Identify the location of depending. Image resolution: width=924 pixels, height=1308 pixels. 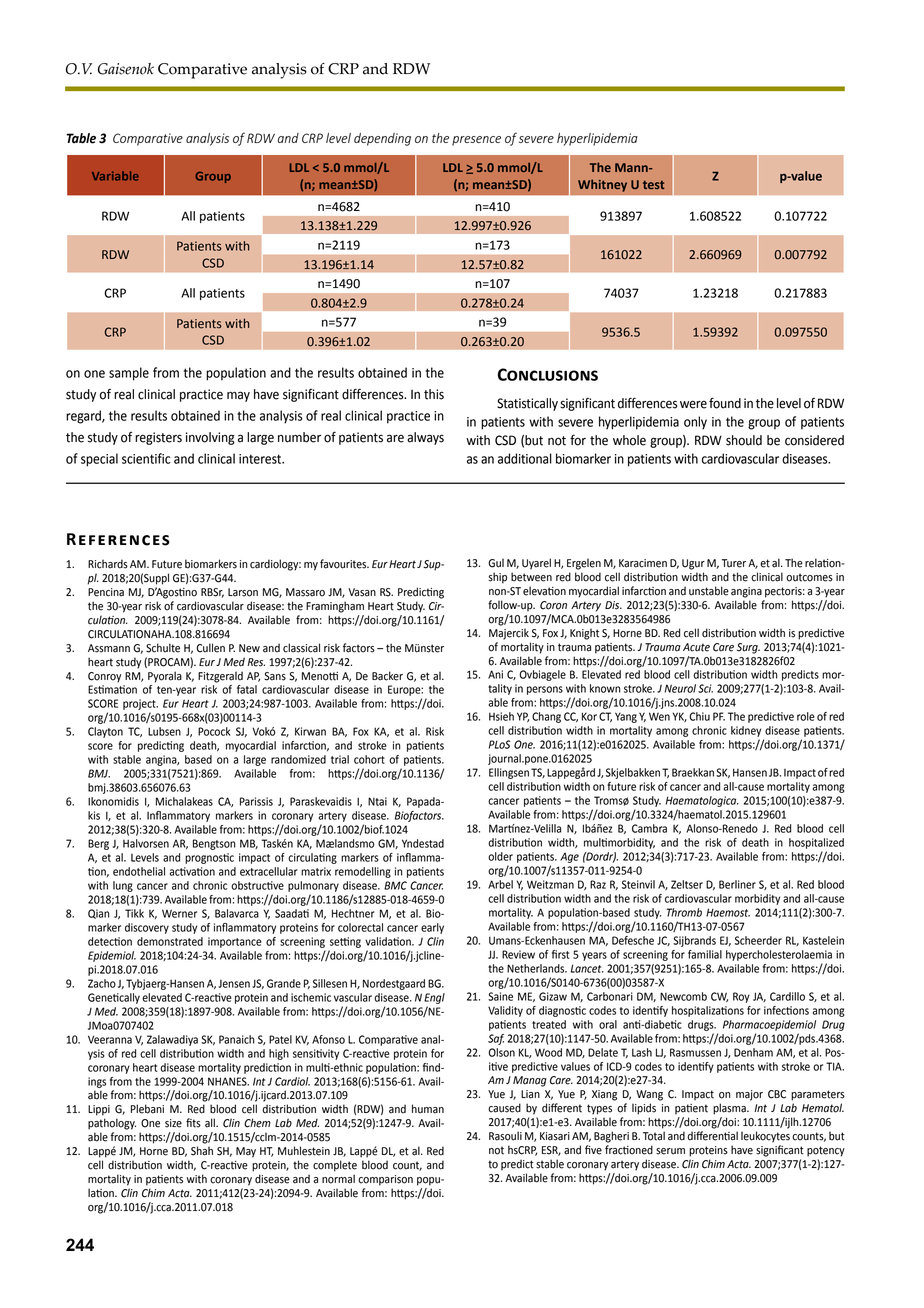
(382, 139).
